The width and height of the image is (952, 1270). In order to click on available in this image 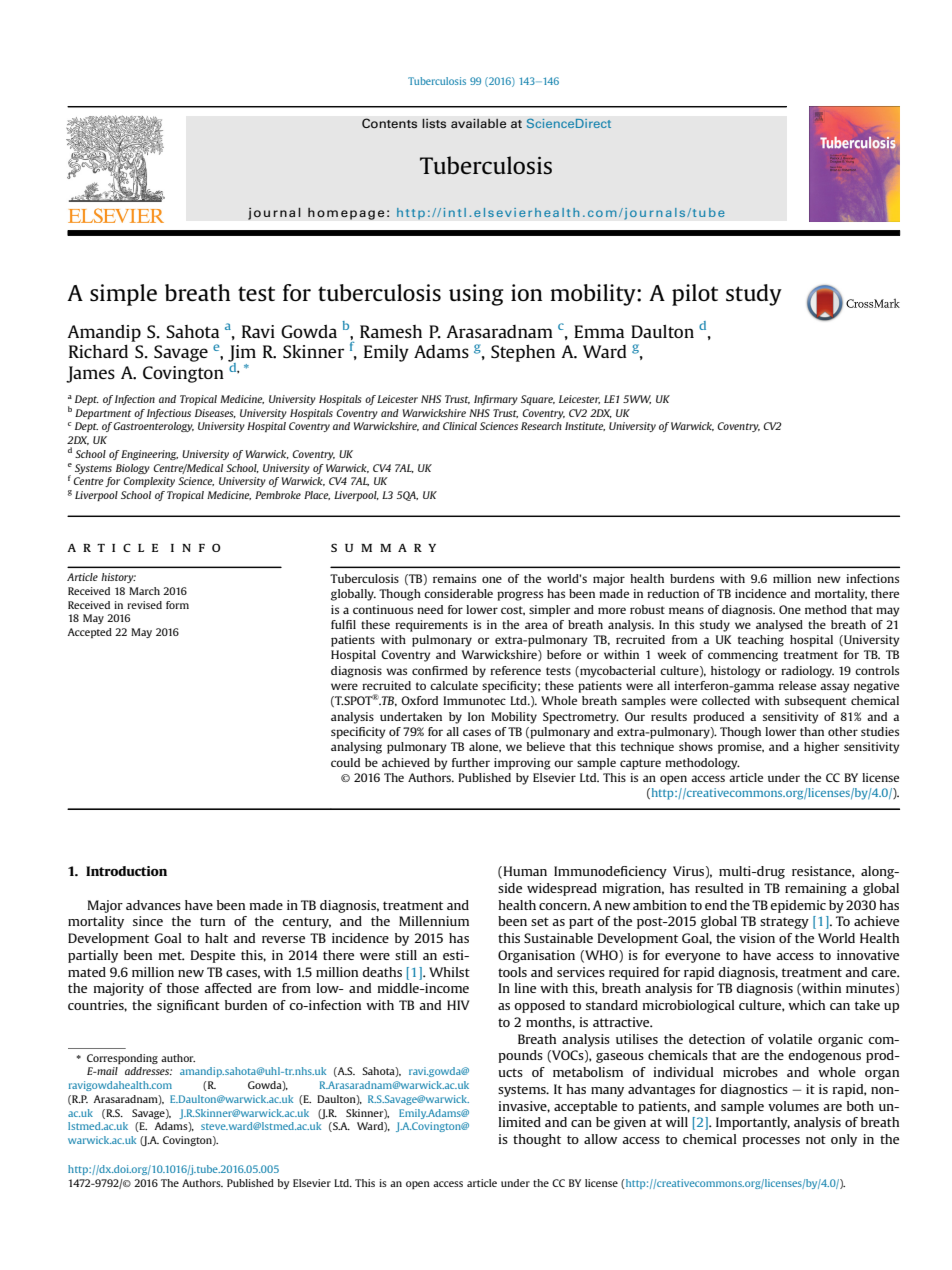, I will do `click(479, 123)`.
